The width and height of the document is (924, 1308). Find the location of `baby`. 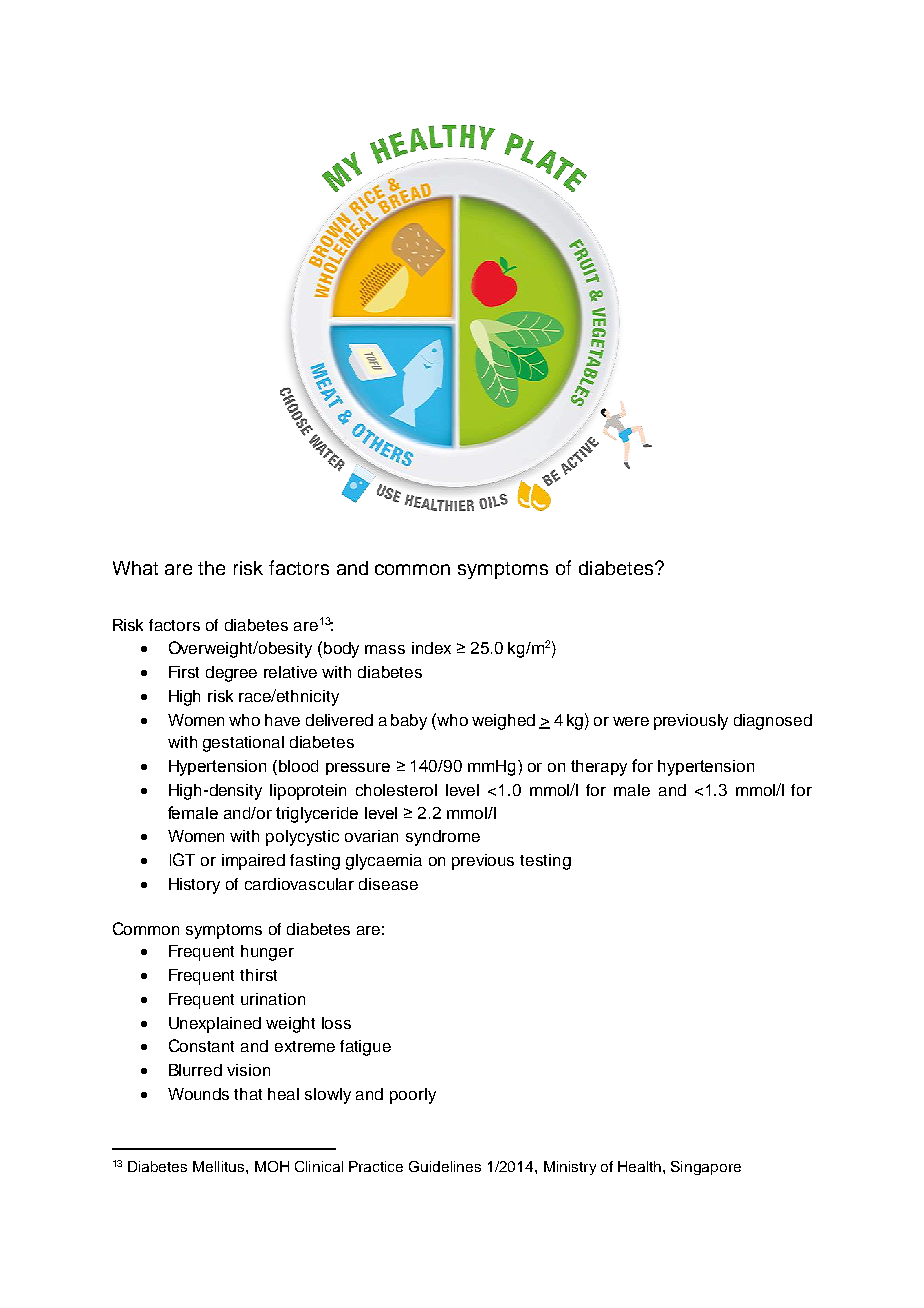

baby is located at coordinates (409, 722).
